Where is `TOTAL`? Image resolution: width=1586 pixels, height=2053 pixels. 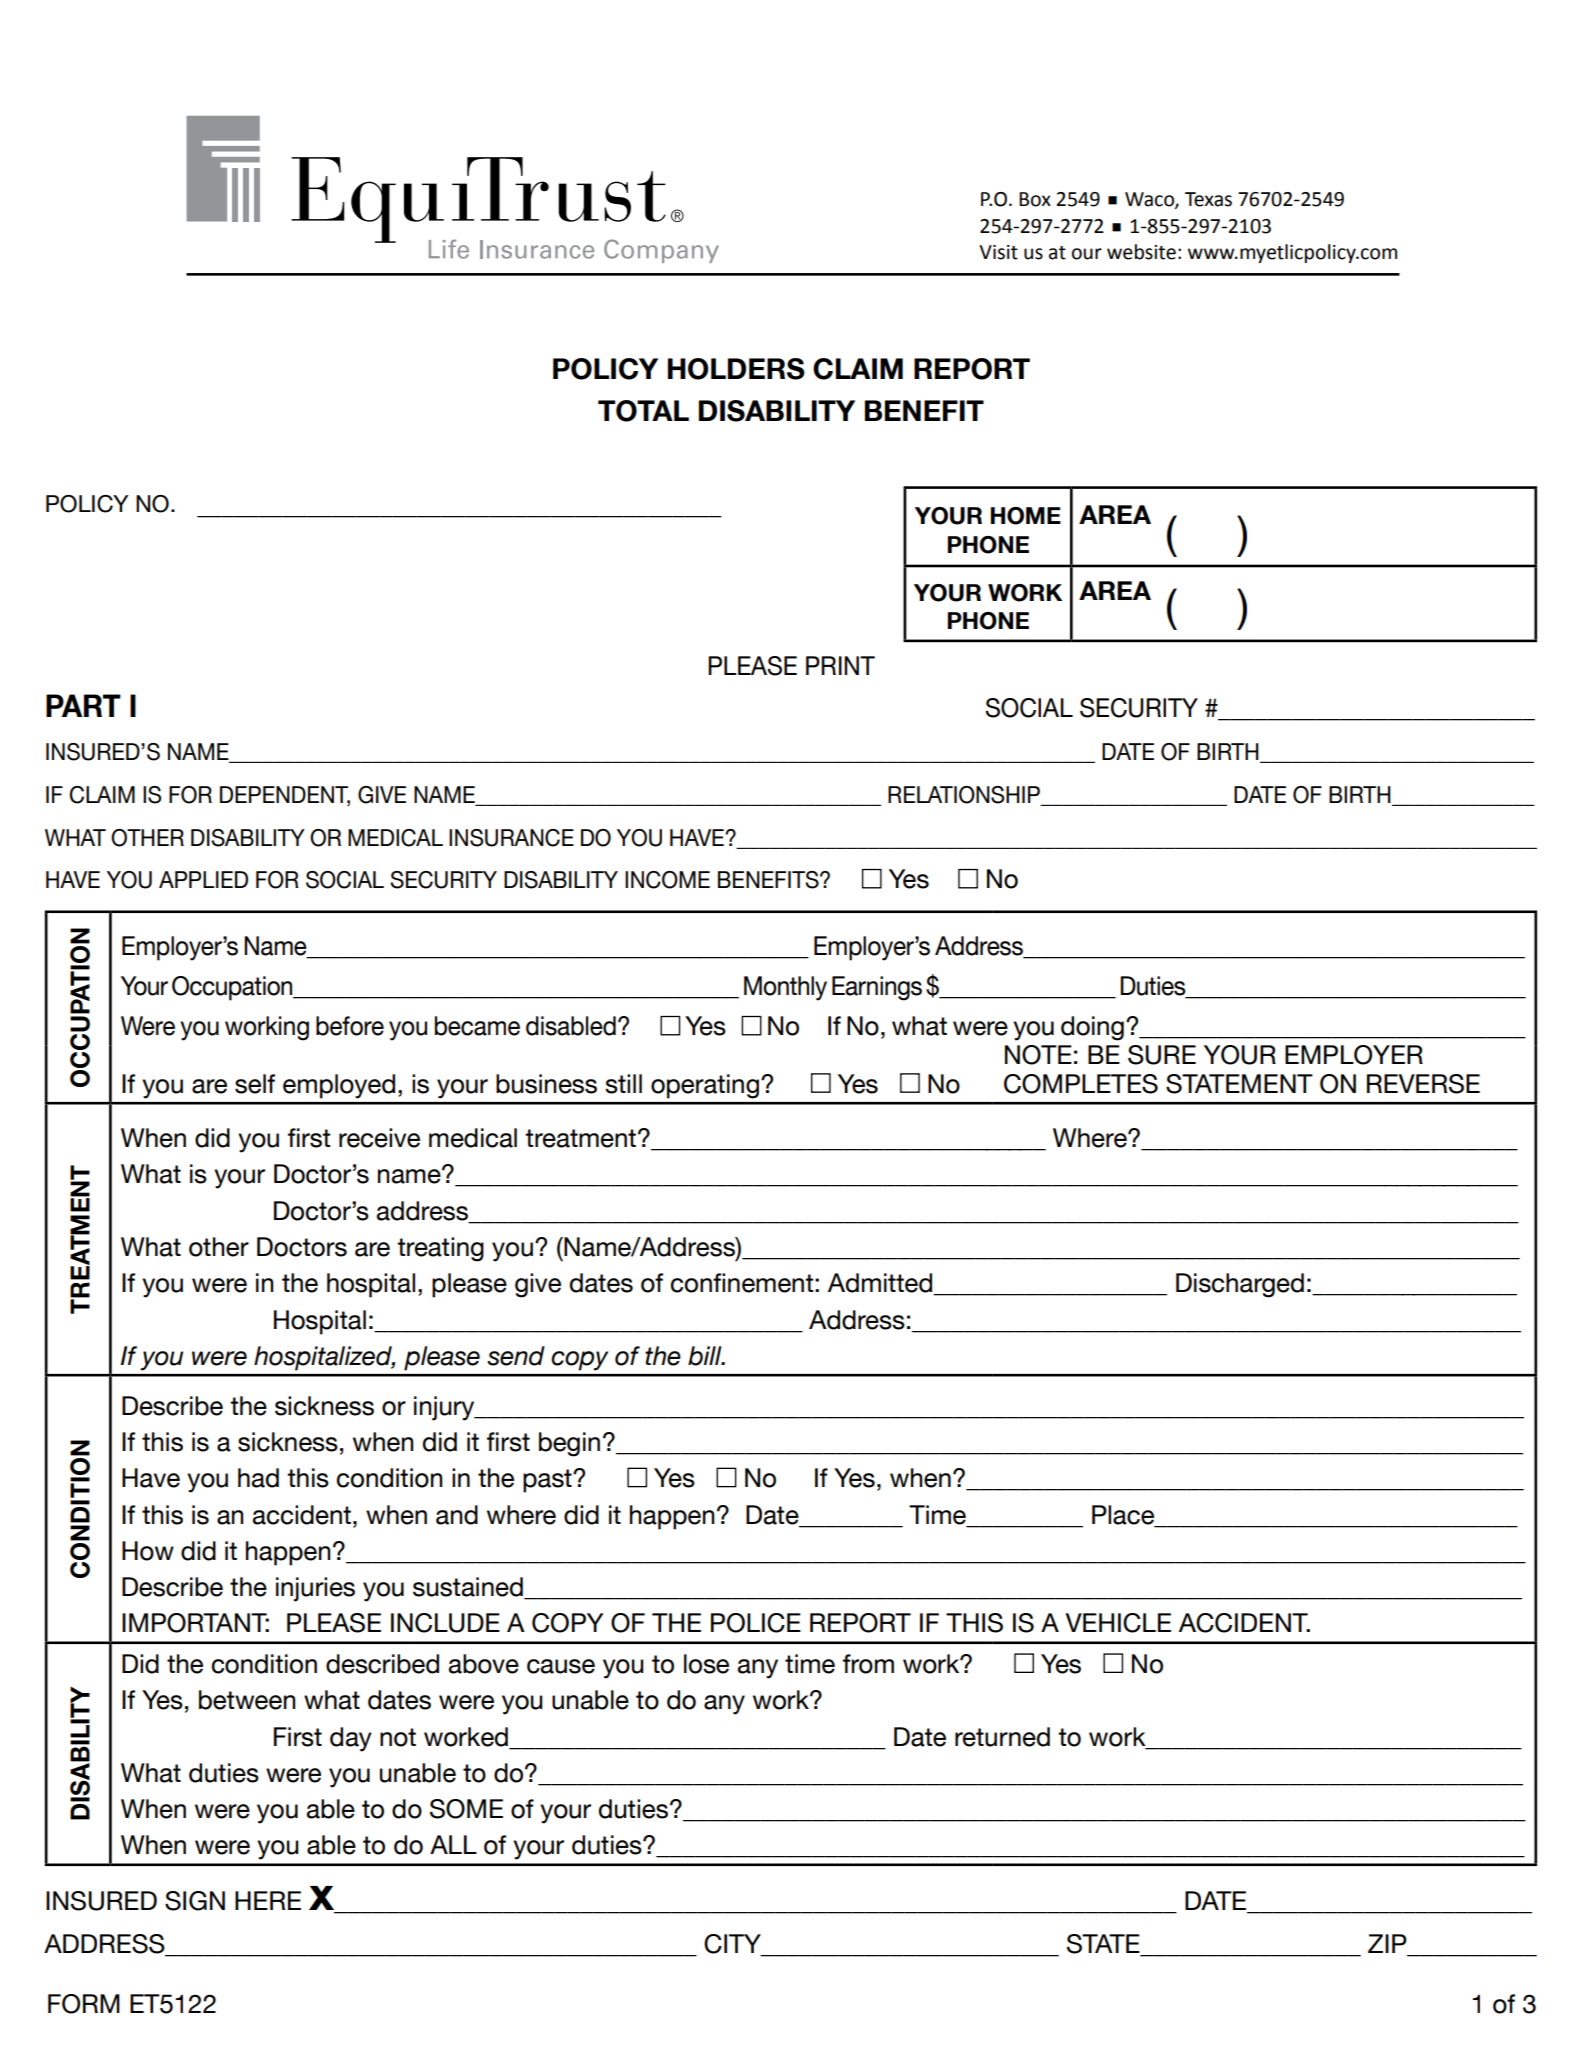 TOTAL is located at coordinates (643, 411).
